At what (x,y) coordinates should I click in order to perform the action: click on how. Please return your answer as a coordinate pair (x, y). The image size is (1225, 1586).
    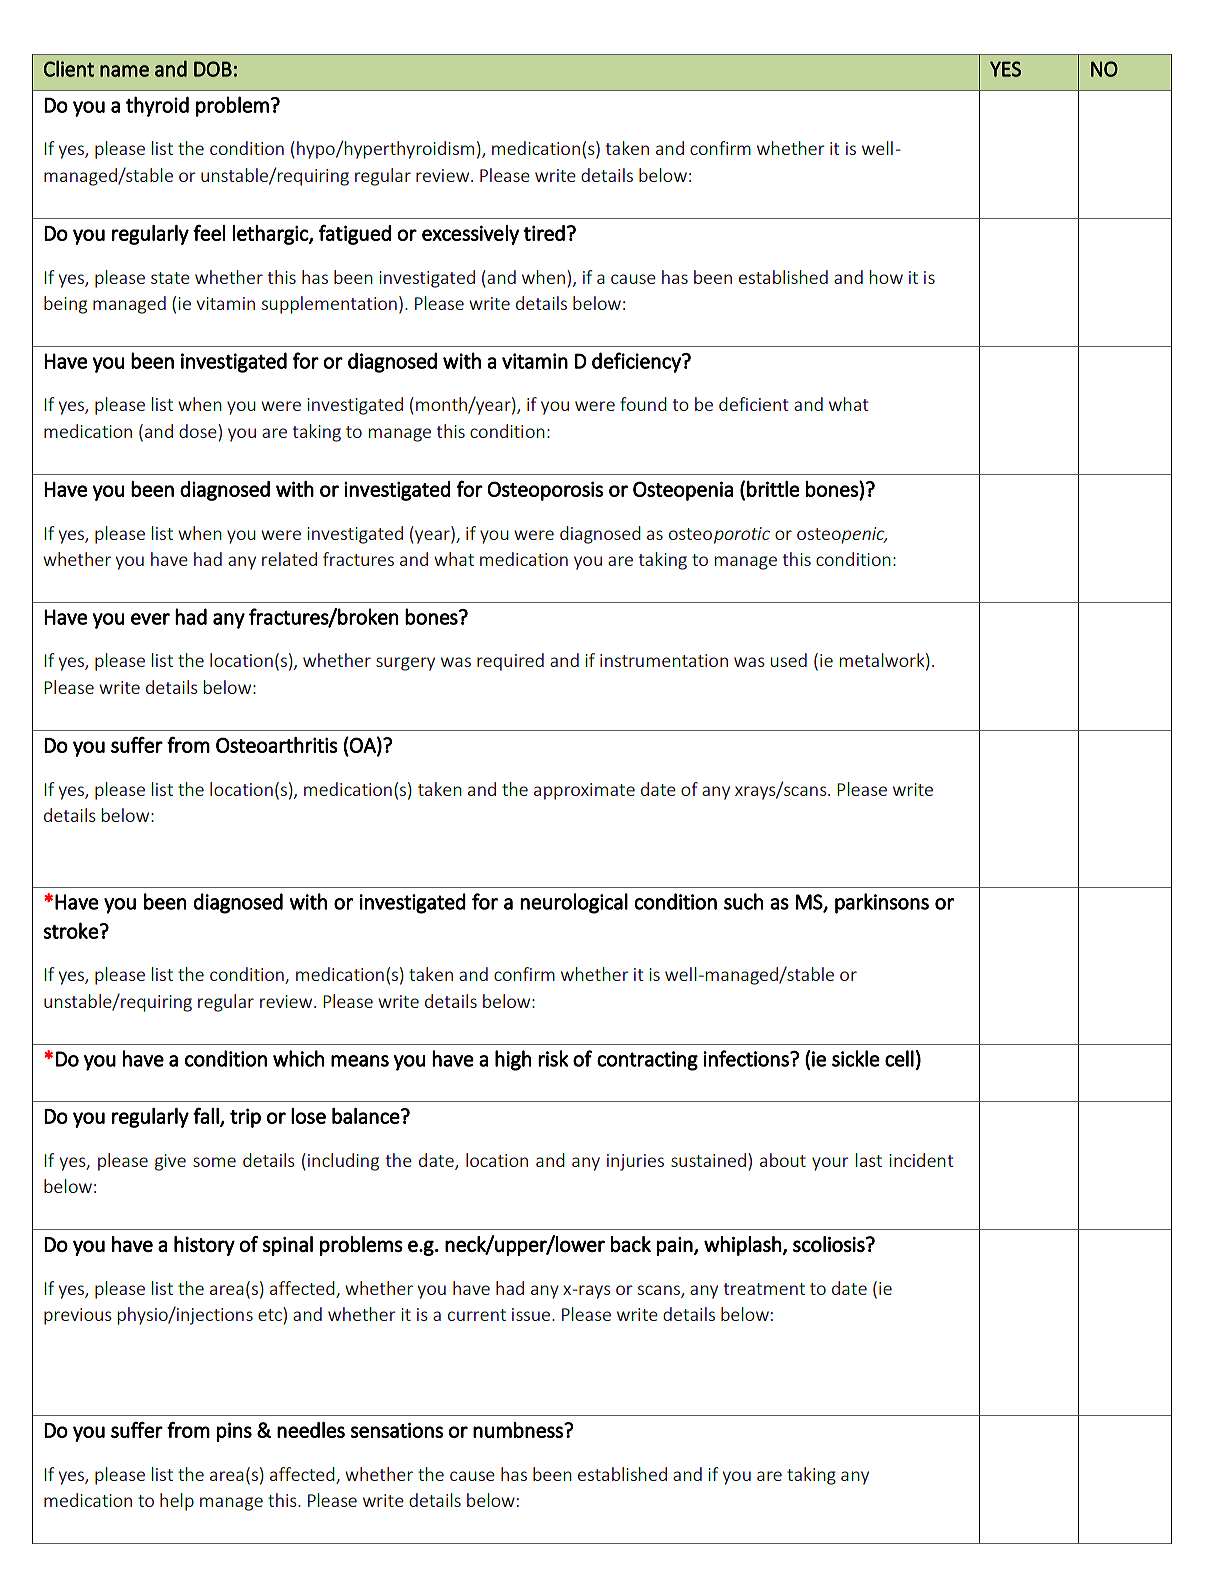
    Looking at the image, I should click on (886, 277).
